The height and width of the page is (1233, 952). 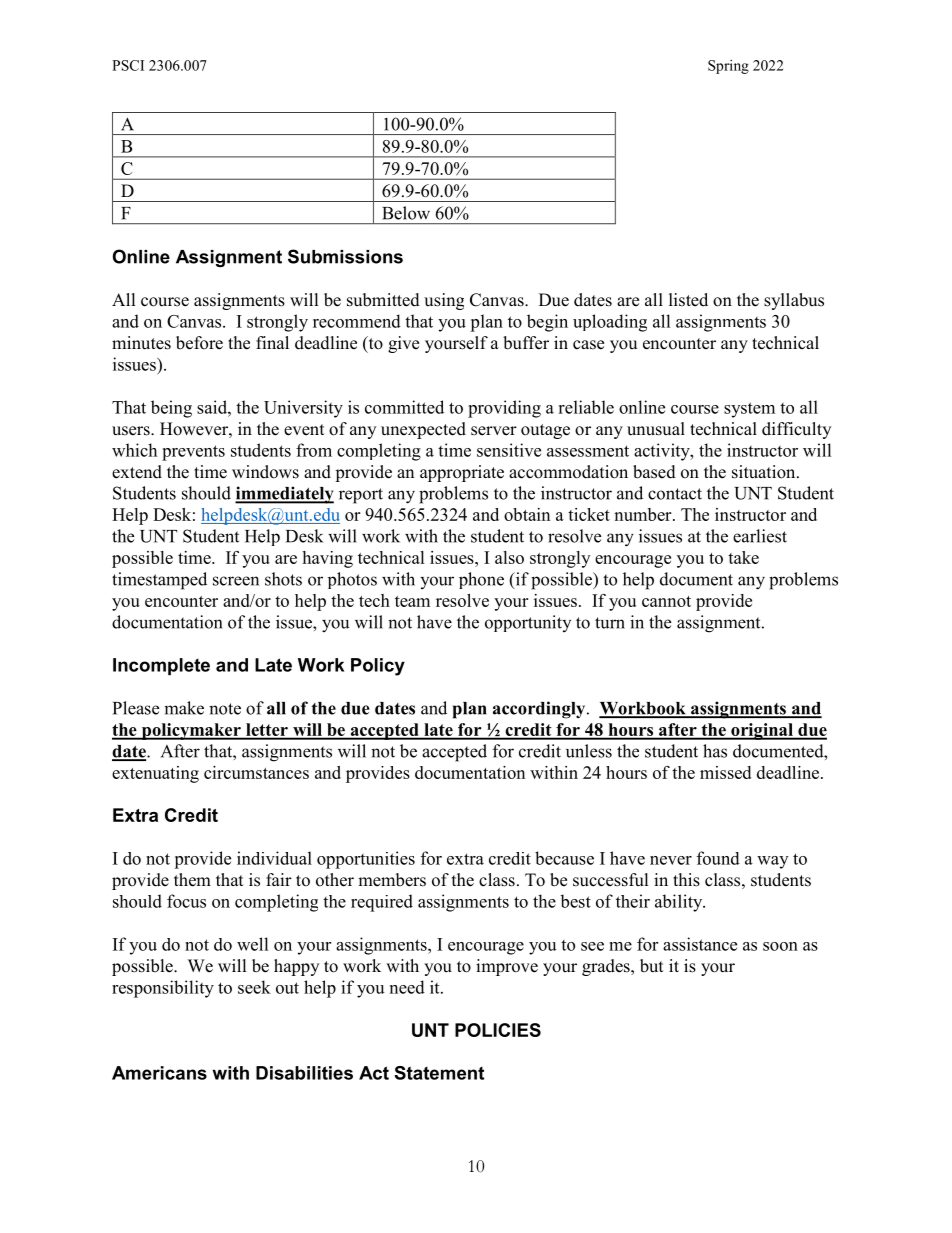 I want to click on Submissions, so click(x=345, y=256).
